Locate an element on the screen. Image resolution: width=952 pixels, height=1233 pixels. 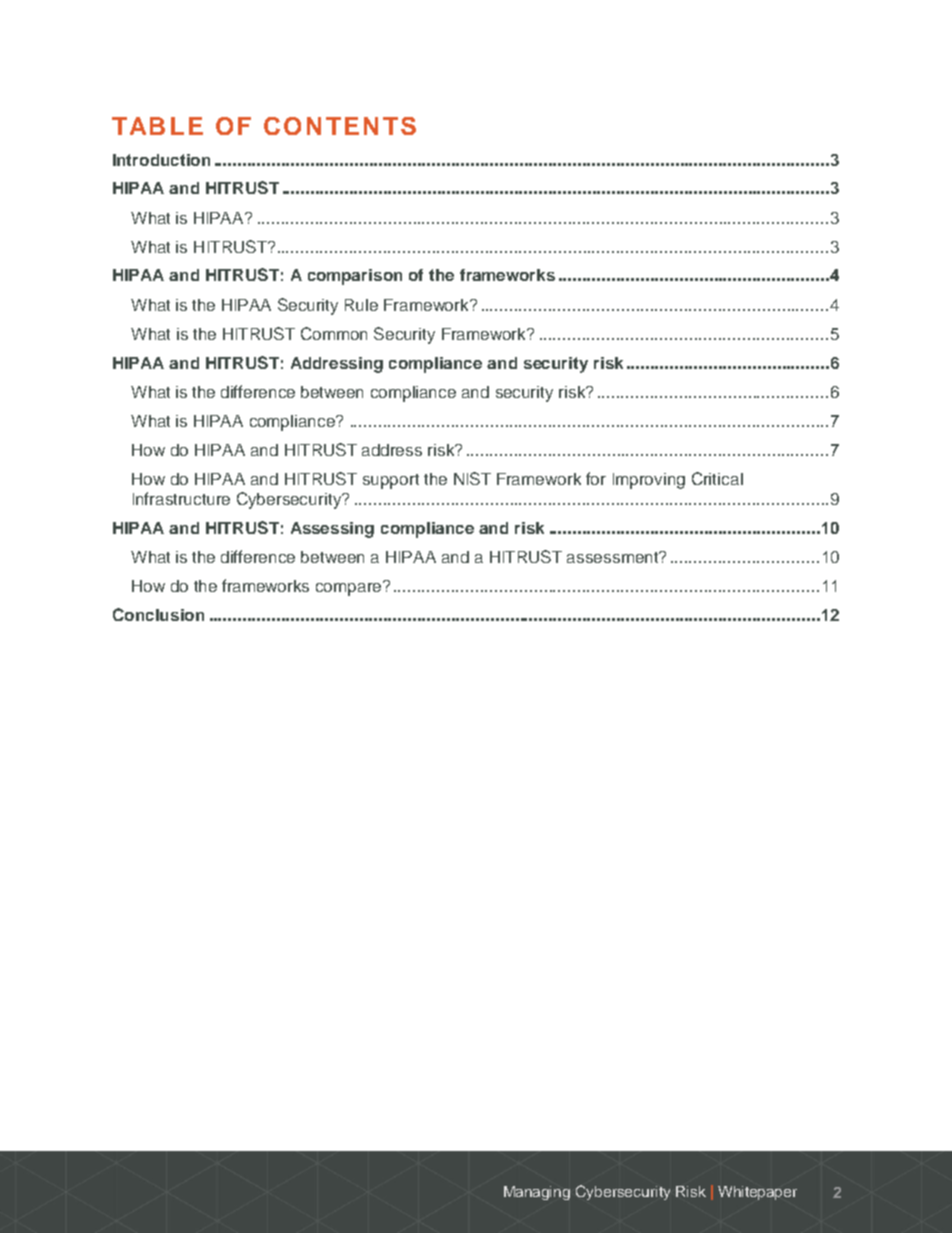
Whitepaper is located at coordinates (757, 1193).
